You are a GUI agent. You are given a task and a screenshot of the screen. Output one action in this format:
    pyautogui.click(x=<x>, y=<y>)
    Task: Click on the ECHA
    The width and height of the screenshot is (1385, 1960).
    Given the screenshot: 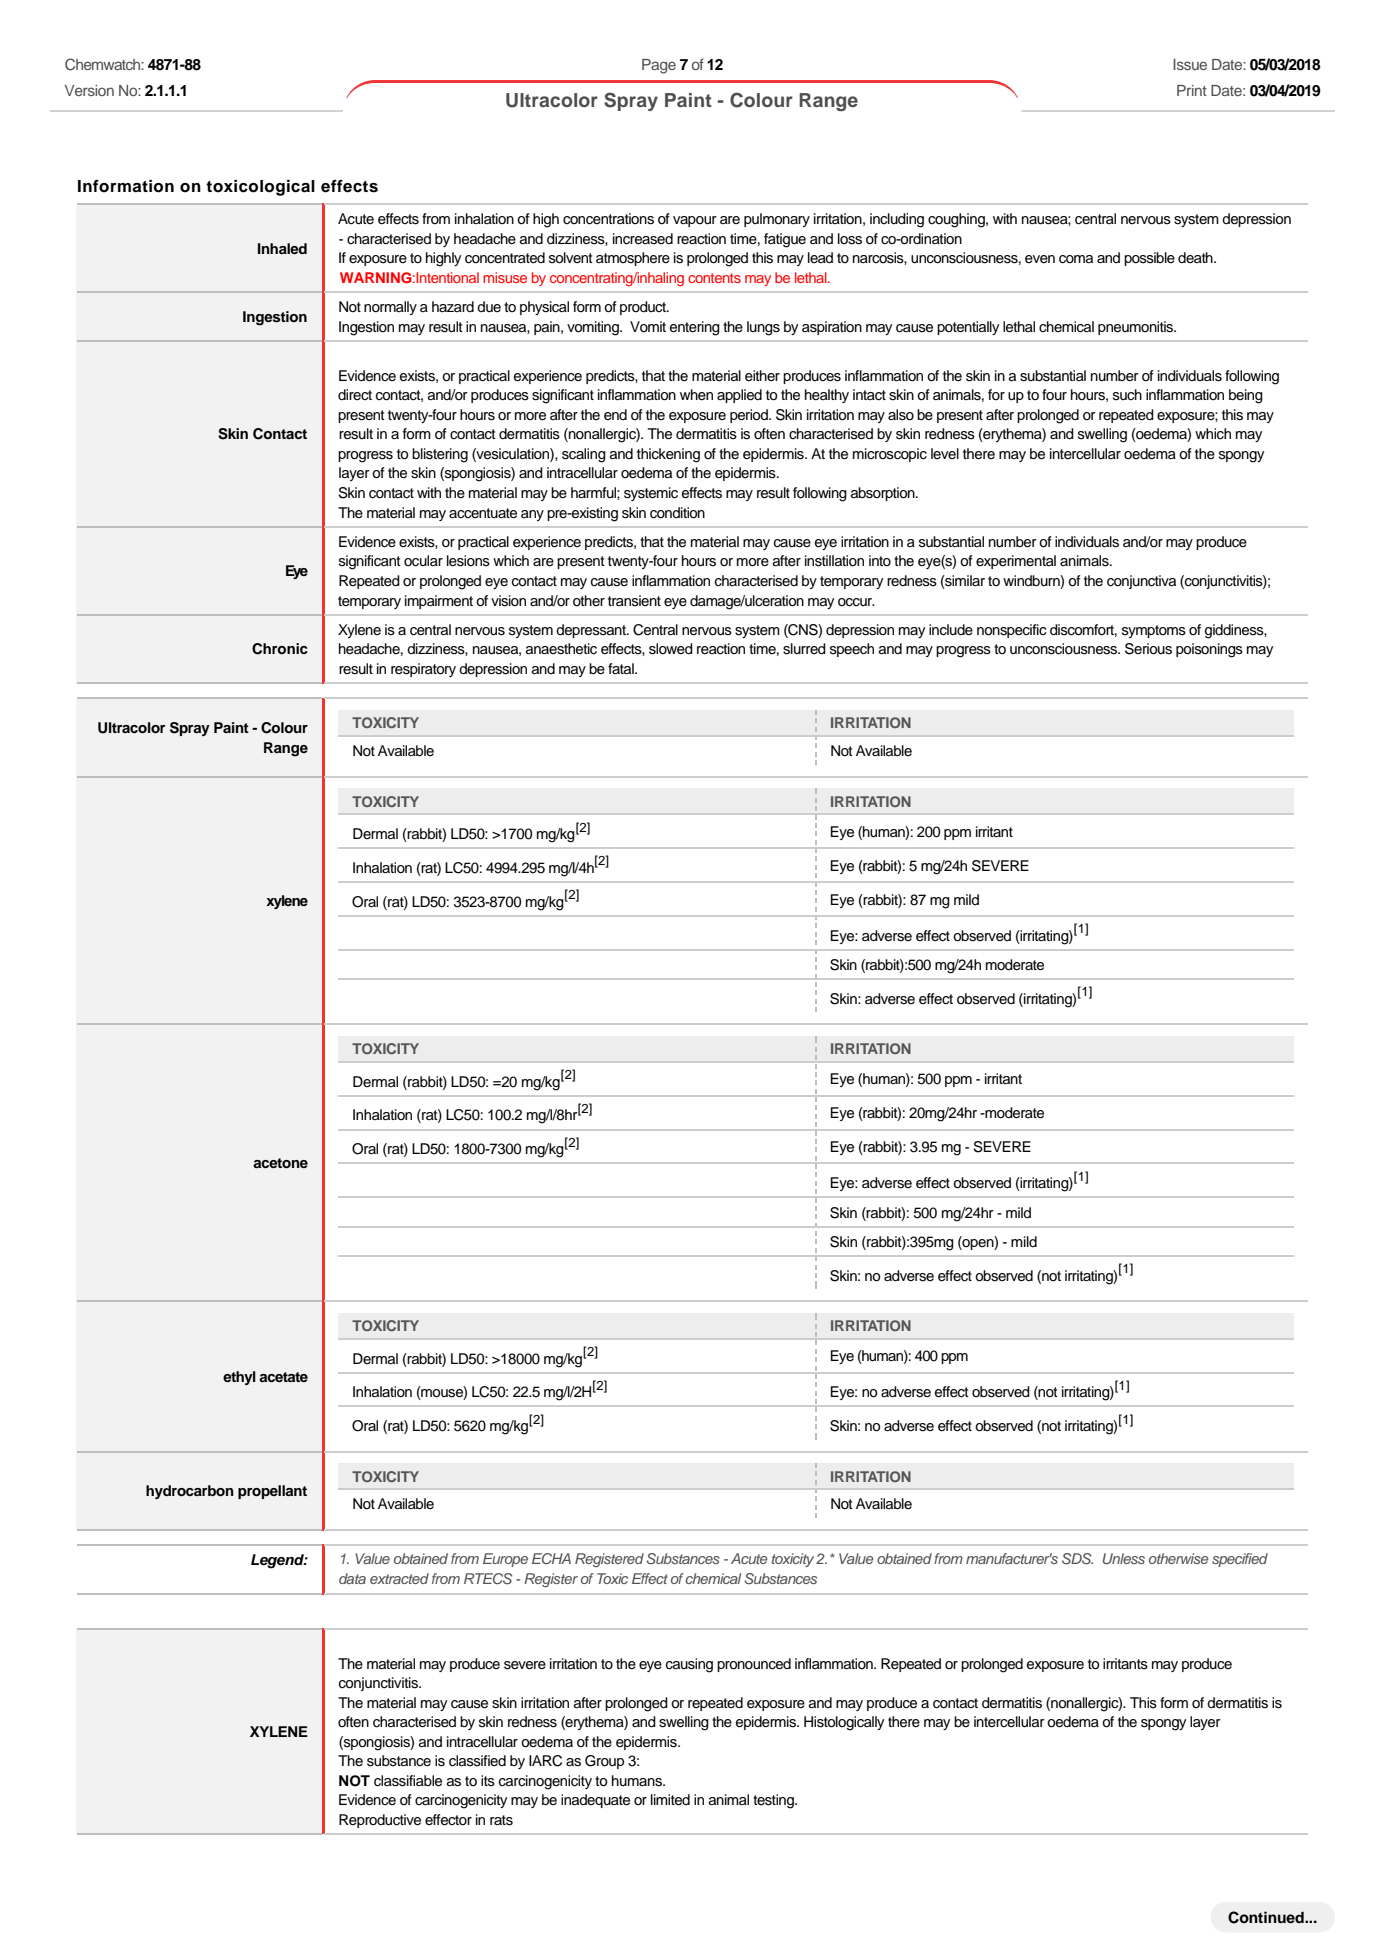 What is the action you would take?
    pyautogui.click(x=551, y=1558)
